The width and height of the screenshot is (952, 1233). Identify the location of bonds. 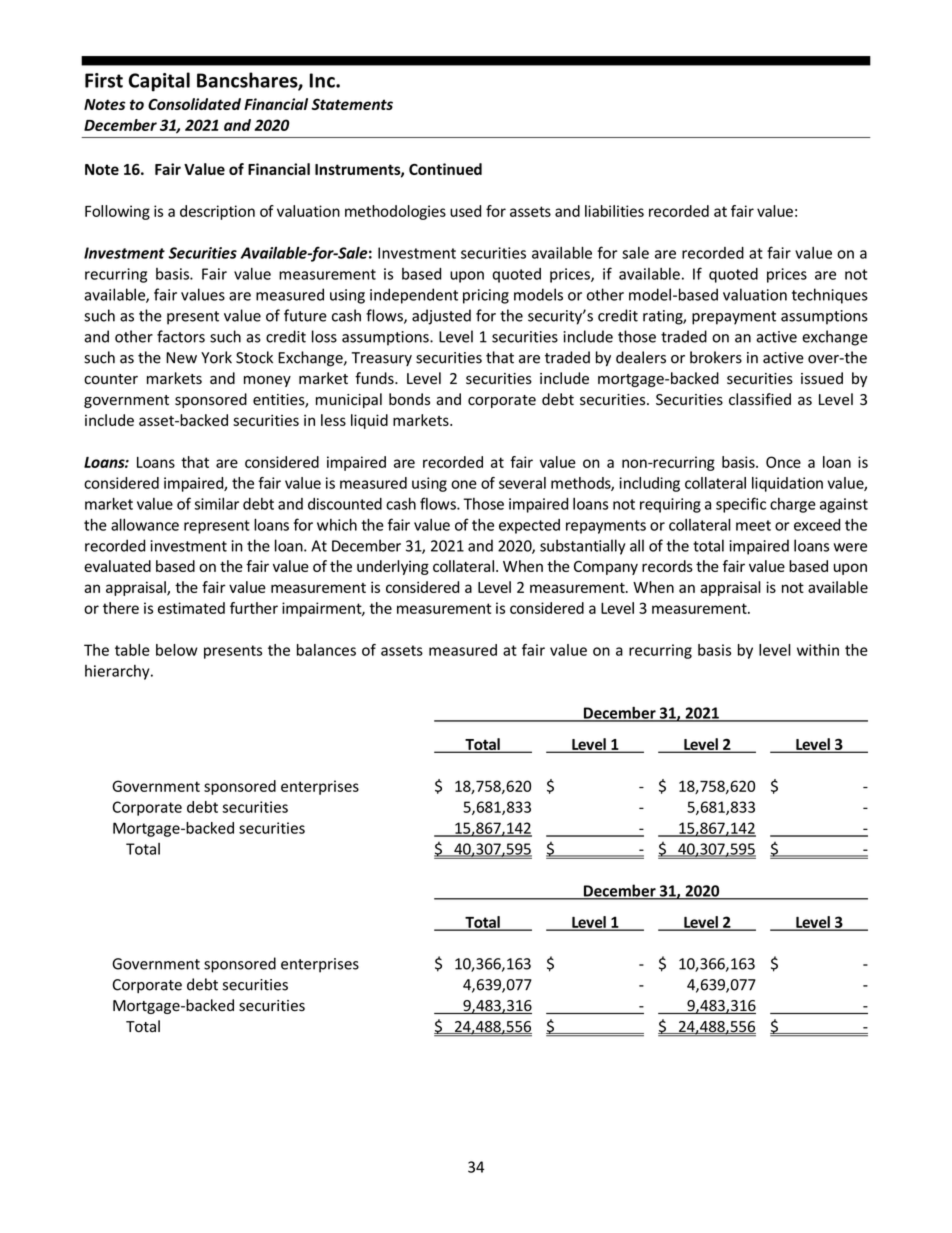
(409, 399).
